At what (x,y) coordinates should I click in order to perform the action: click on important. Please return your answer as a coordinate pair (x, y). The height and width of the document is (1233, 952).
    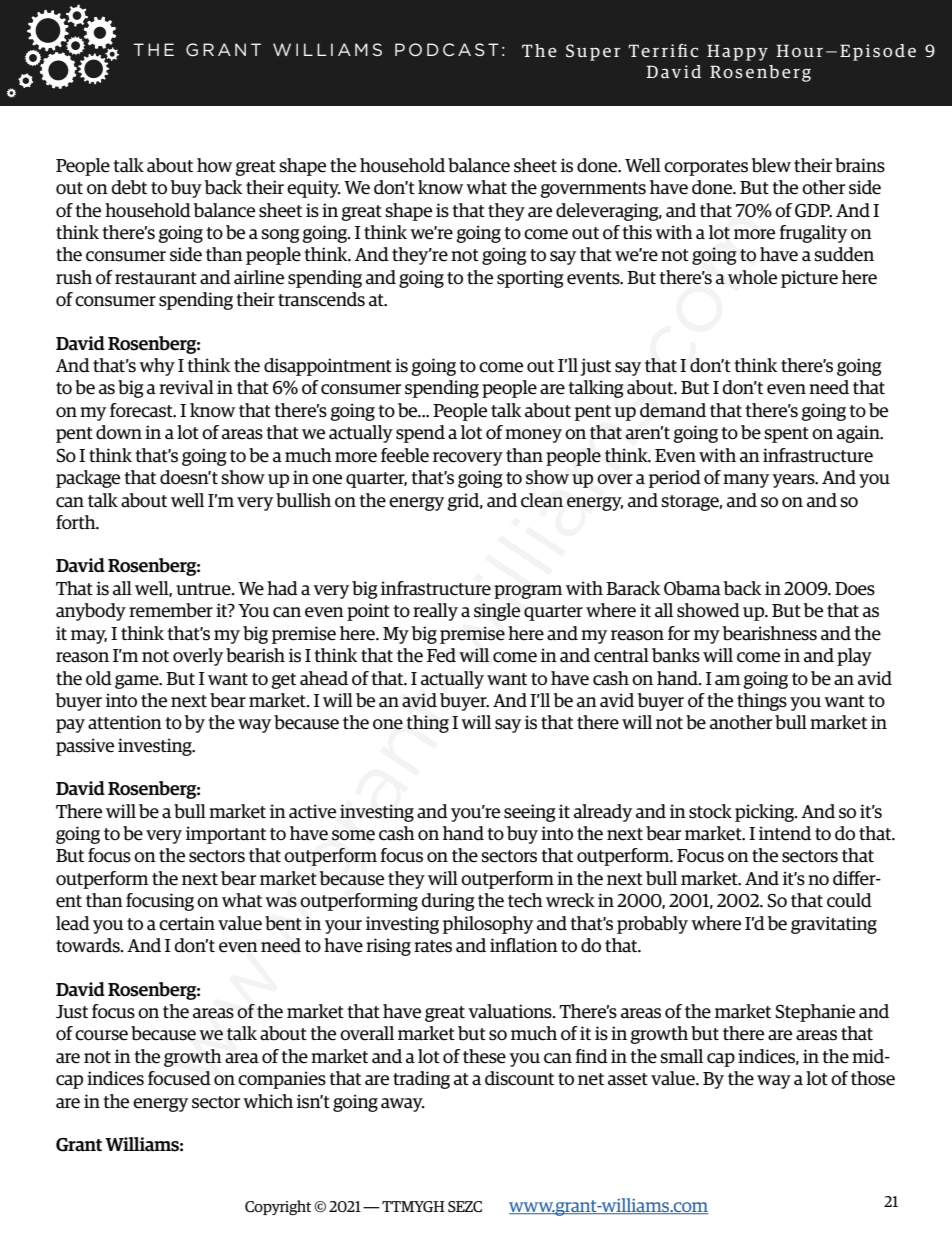
    Looking at the image, I should click on (226, 835).
